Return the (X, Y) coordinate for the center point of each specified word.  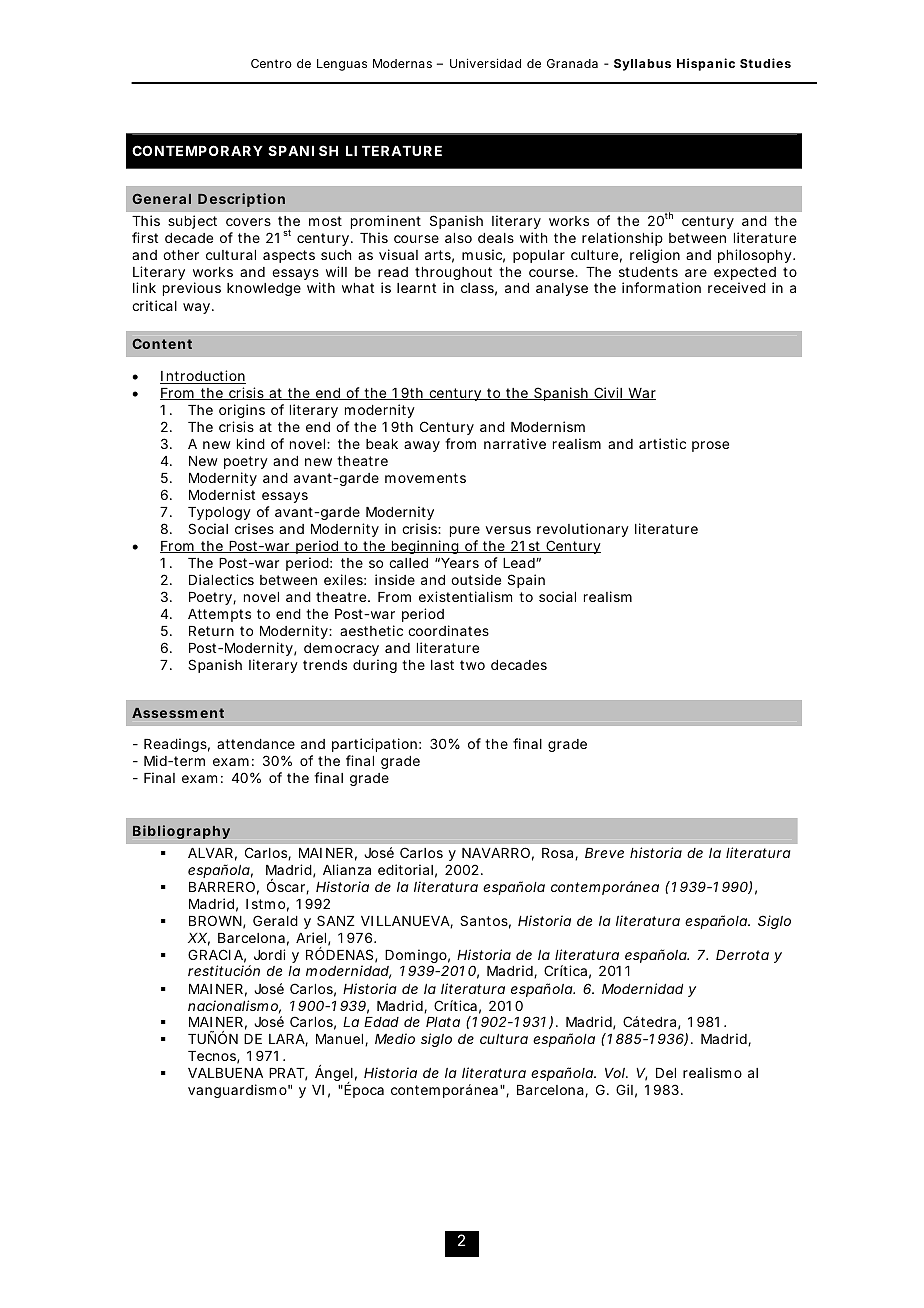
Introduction (203, 377)
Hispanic (706, 64)
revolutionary (583, 530)
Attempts (219, 615)
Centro (271, 63)
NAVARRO (496, 852)
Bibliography (181, 832)
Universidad (485, 63)
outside (476, 579)
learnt (416, 288)
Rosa (559, 854)
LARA (287, 1040)
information (661, 287)
